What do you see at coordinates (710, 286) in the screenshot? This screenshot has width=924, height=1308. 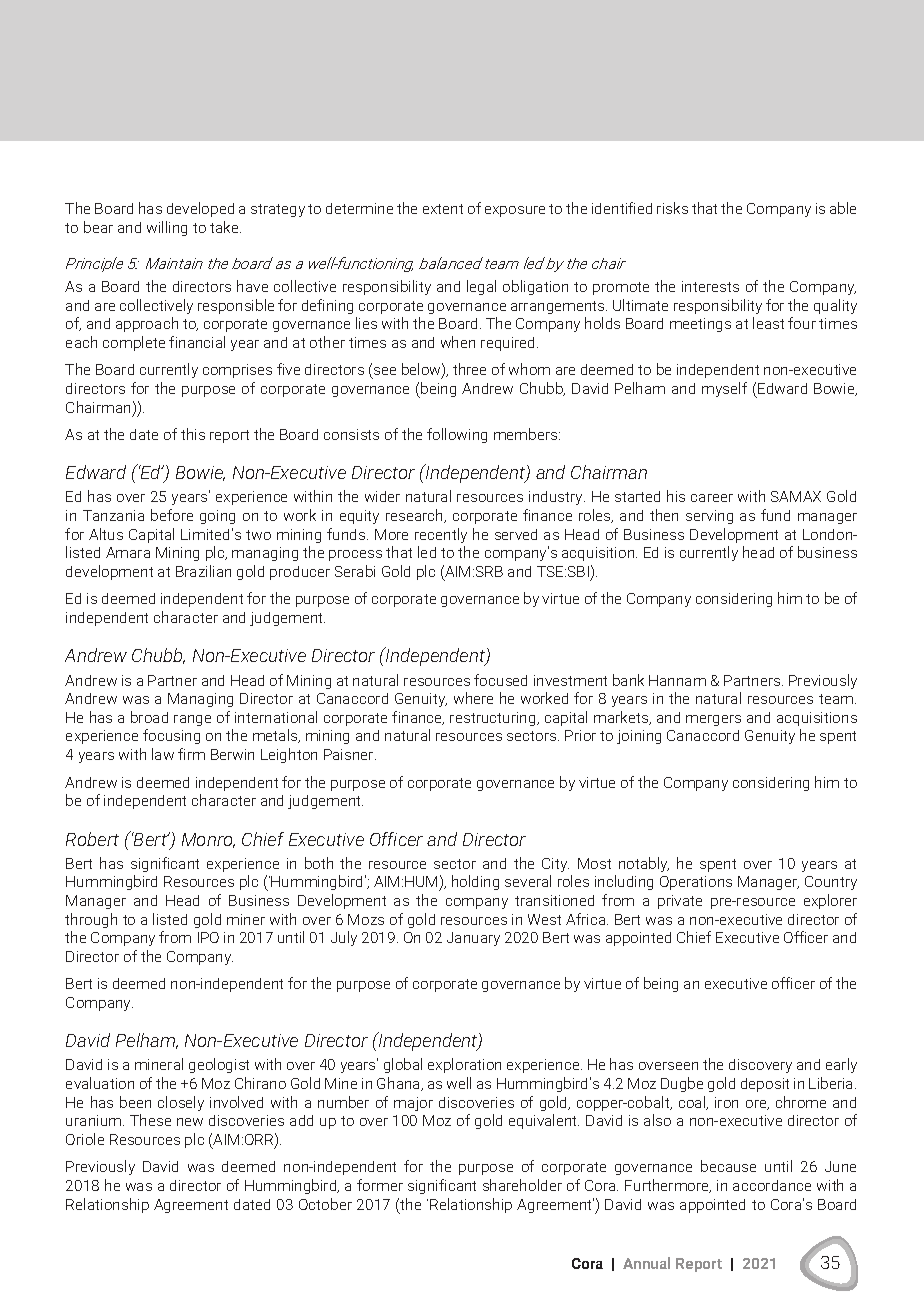 I see `interests` at bounding box center [710, 286].
